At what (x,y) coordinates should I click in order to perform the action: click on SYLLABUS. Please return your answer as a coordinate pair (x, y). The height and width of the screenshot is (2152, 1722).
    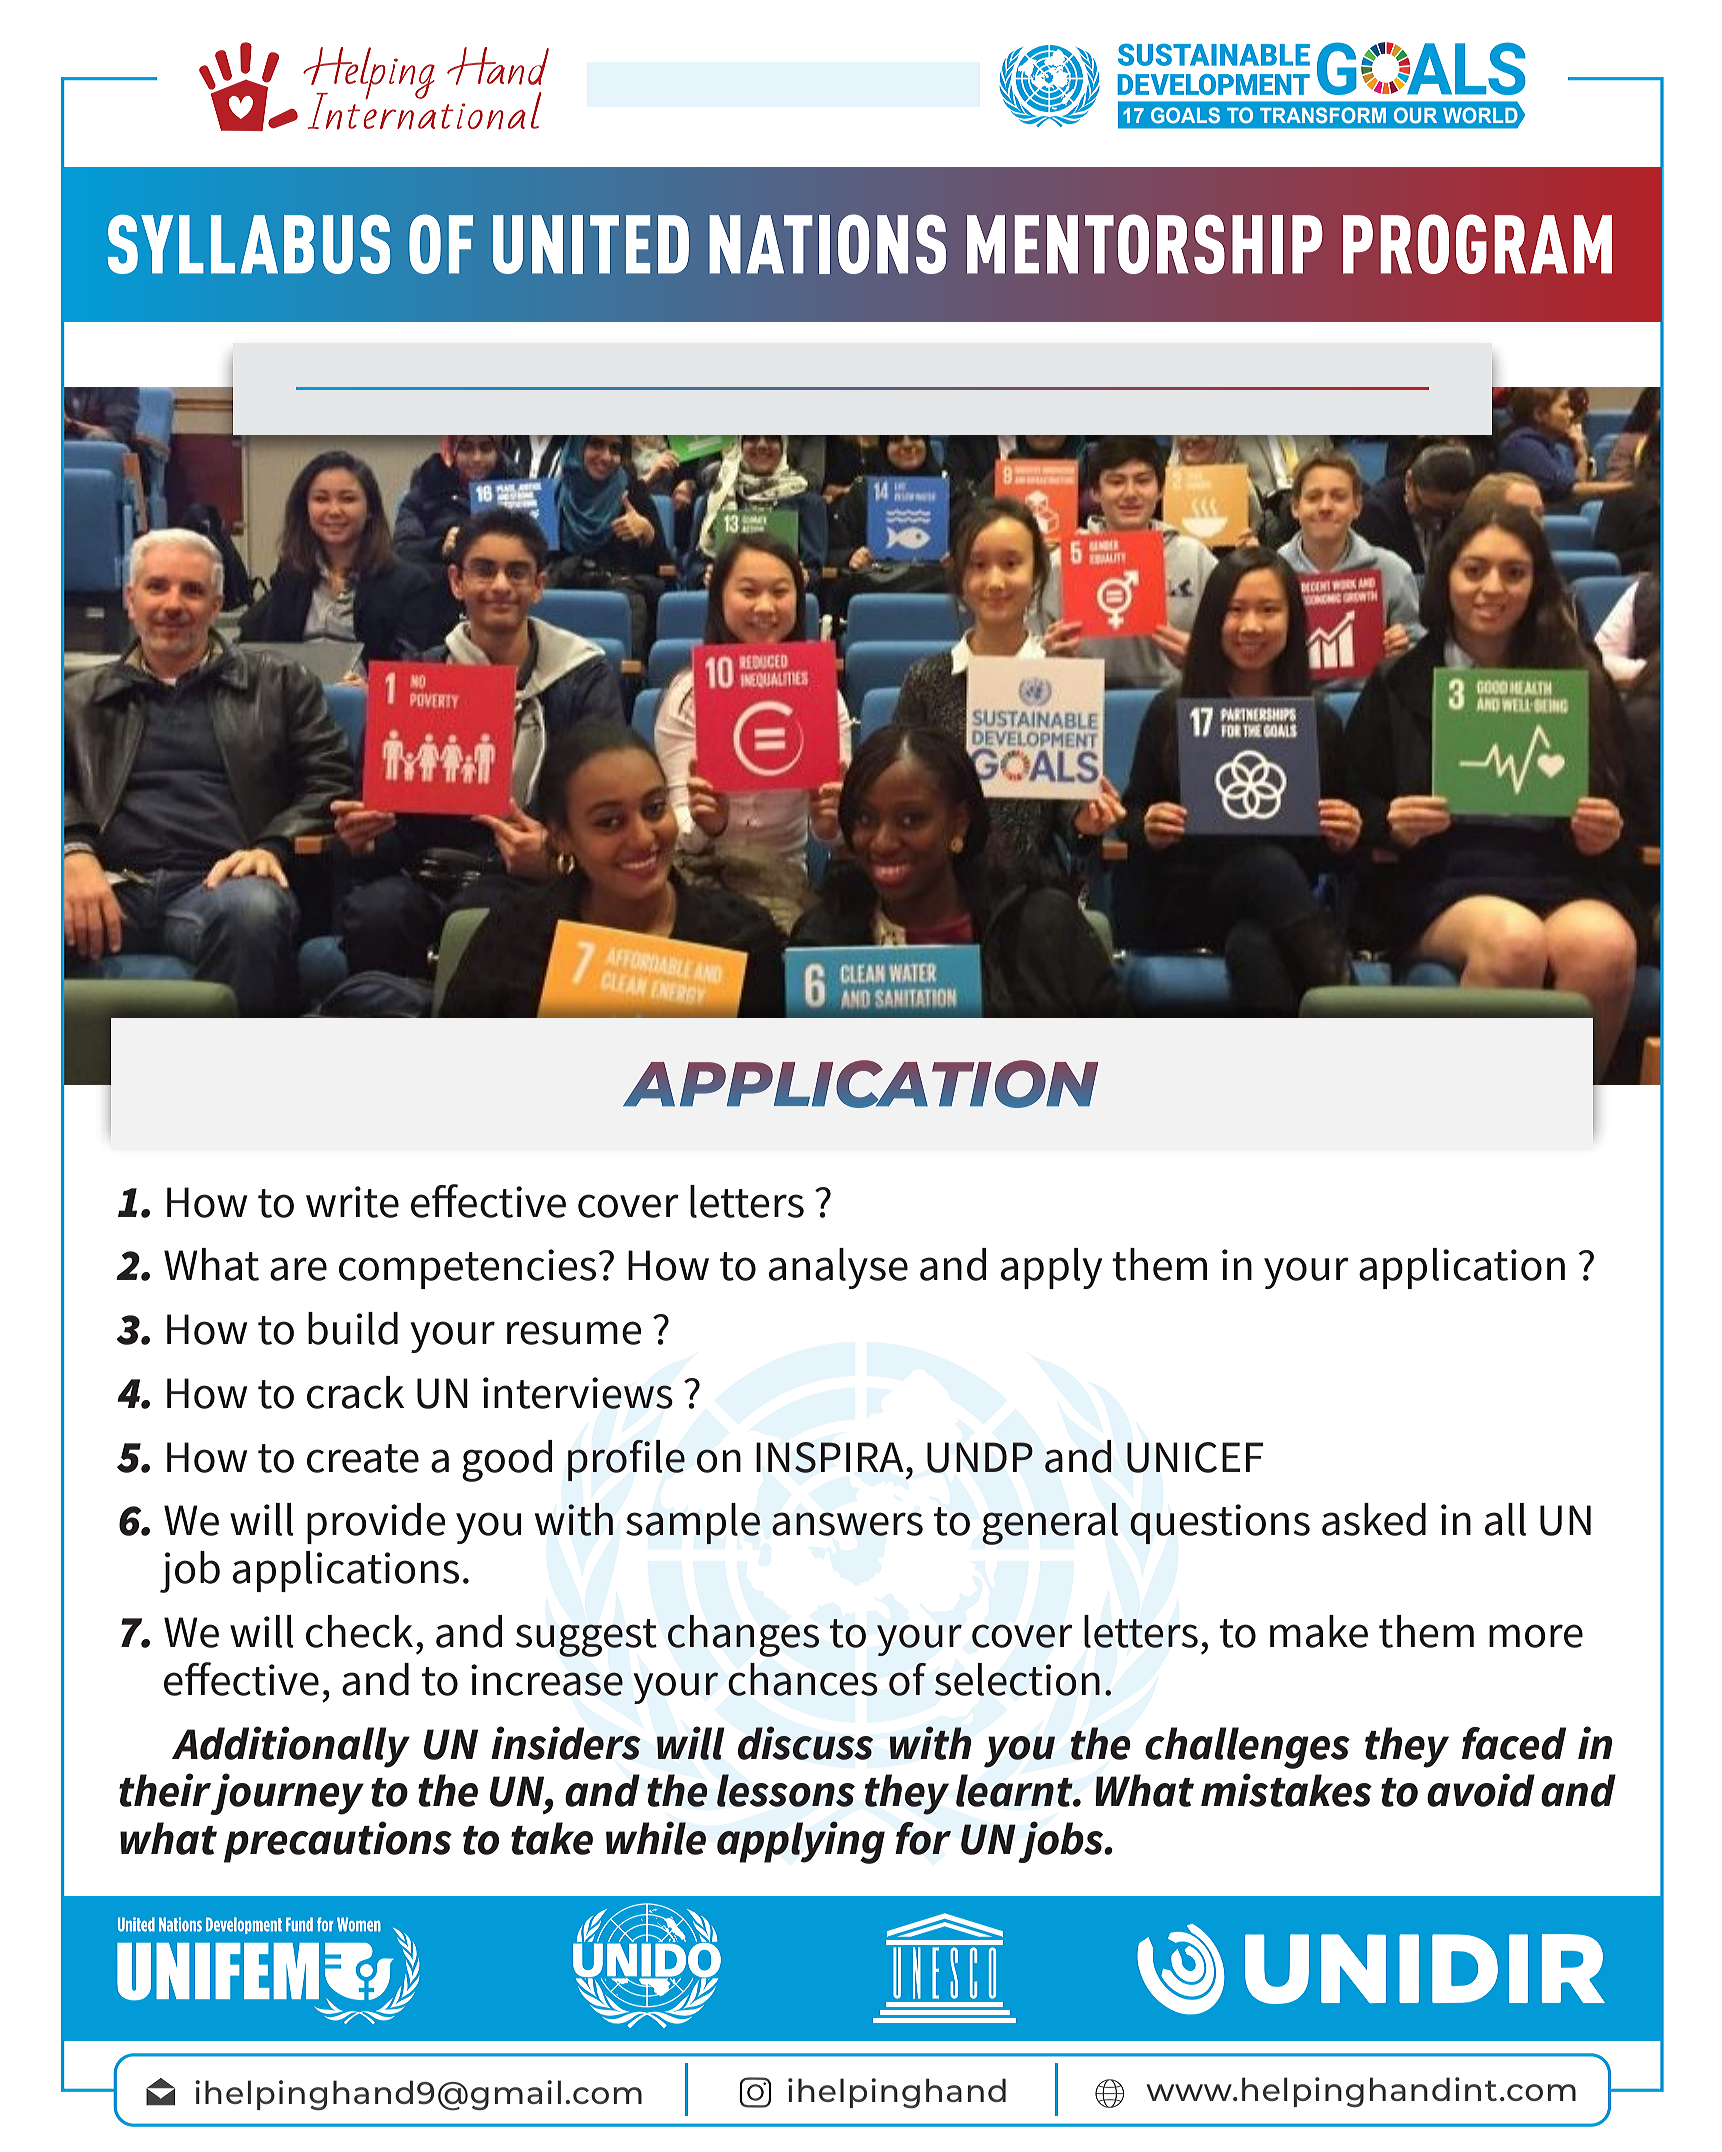
    Looking at the image, I should click on (249, 244).
